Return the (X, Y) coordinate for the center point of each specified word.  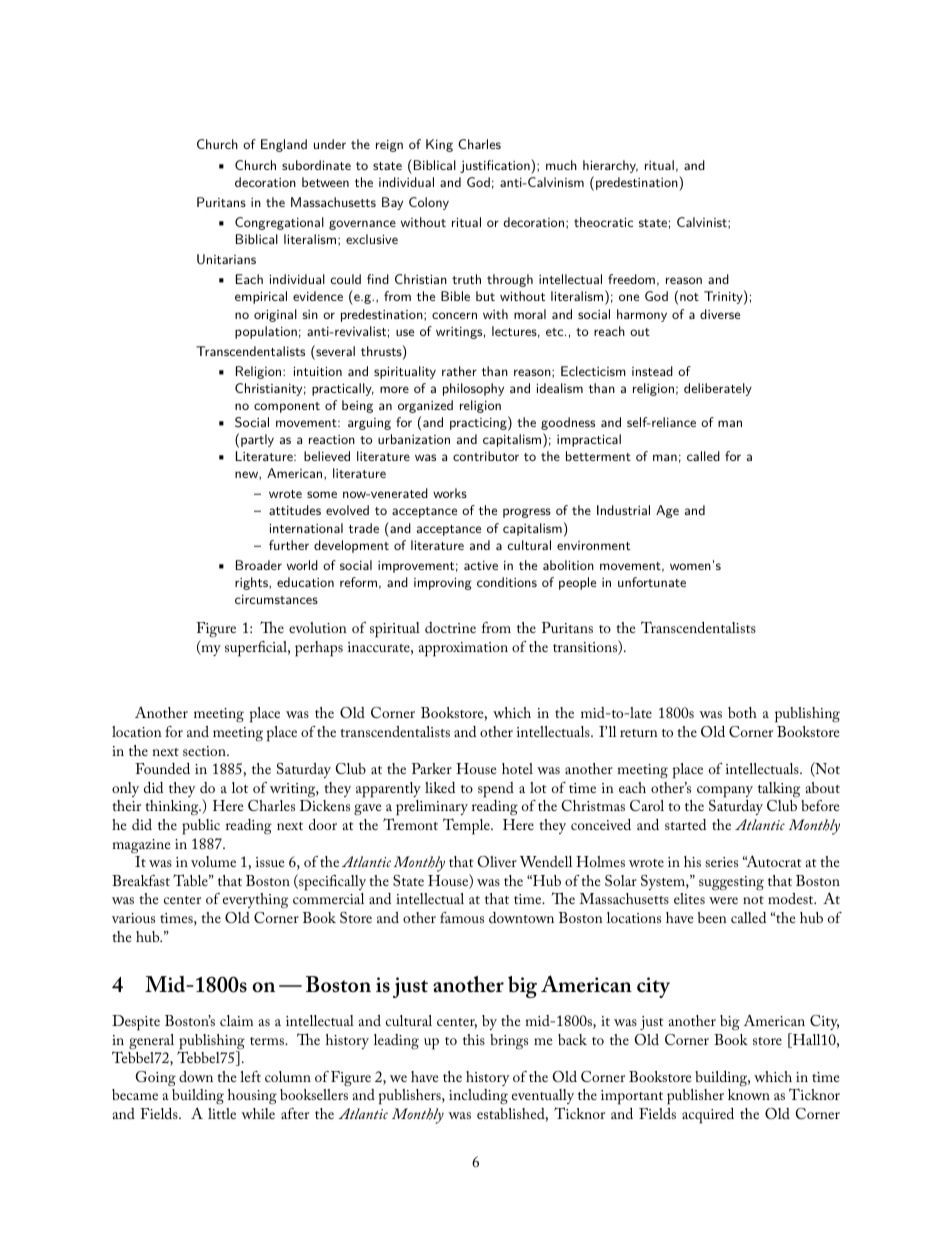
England (284, 145)
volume (213, 861)
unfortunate (652, 582)
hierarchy (610, 166)
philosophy (473, 389)
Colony (429, 203)
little (222, 1113)
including (478, 1097)
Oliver (497, 862)
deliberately (718, 389)
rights (252, 583)
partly (257, 440)
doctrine (450, 627)
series (721, 862)
